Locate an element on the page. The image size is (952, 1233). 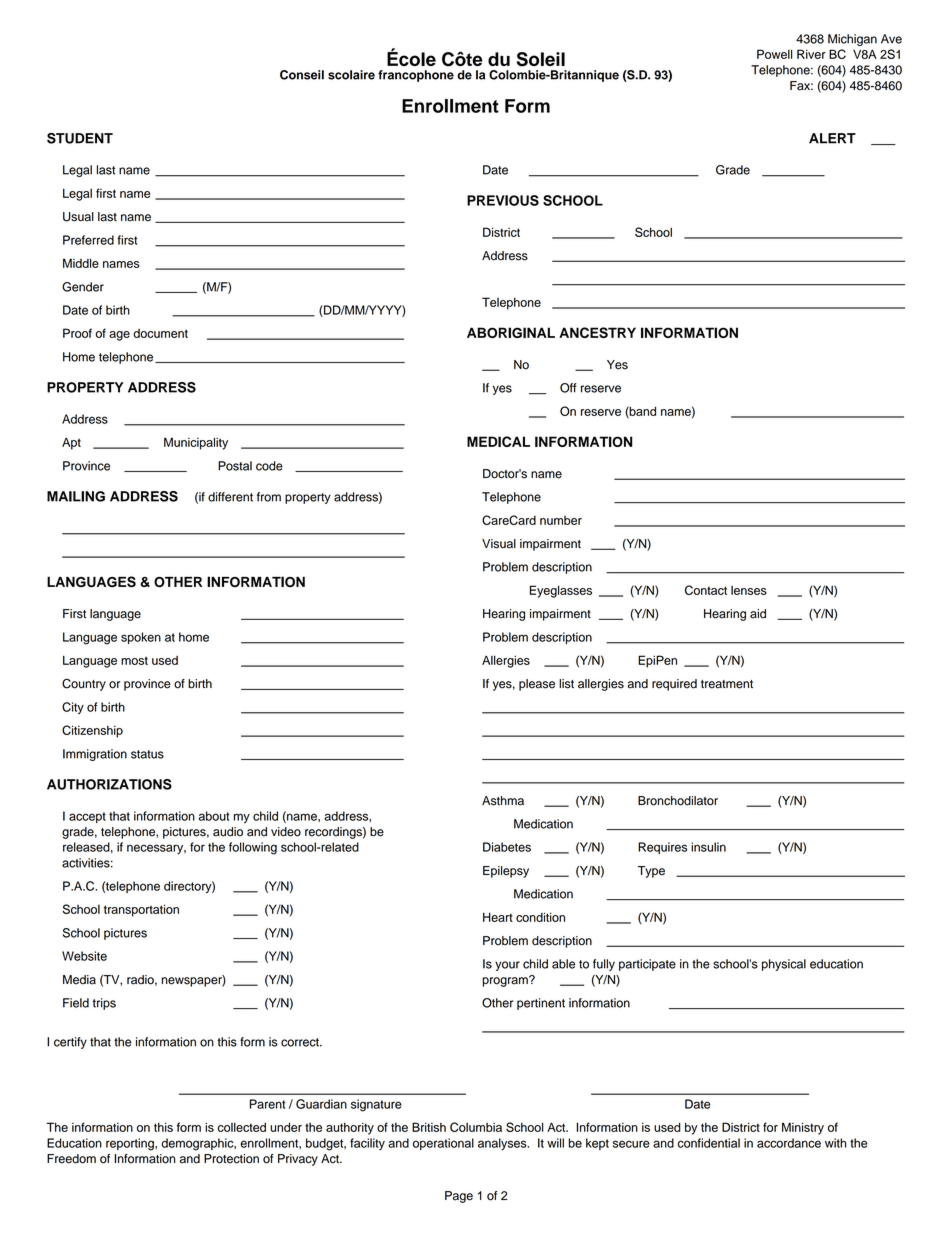
Powell is located at coordinates (774, 54).
